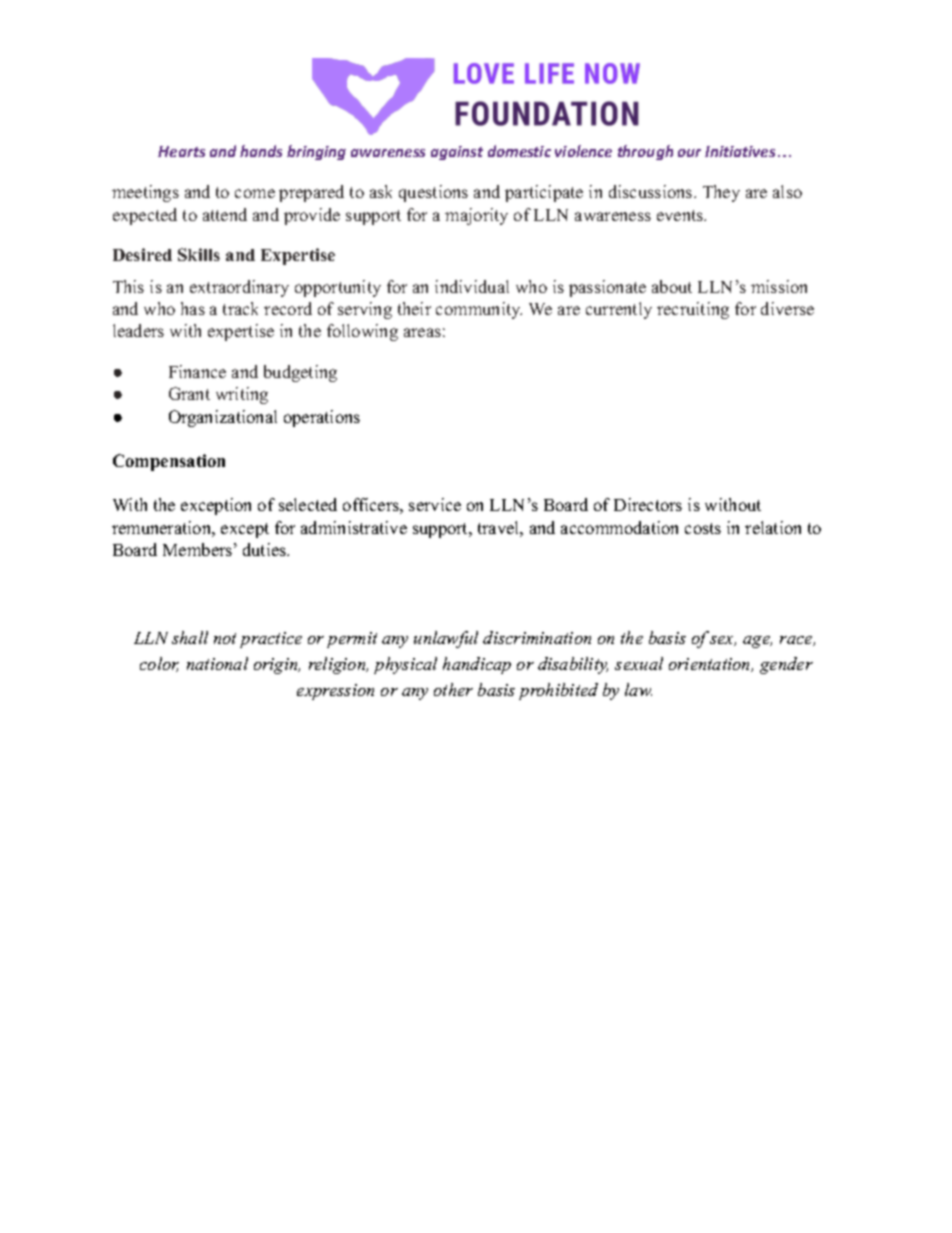 This screenshot has width=952, height=1233. I want to click on extraordinary, so click(239, 288).
